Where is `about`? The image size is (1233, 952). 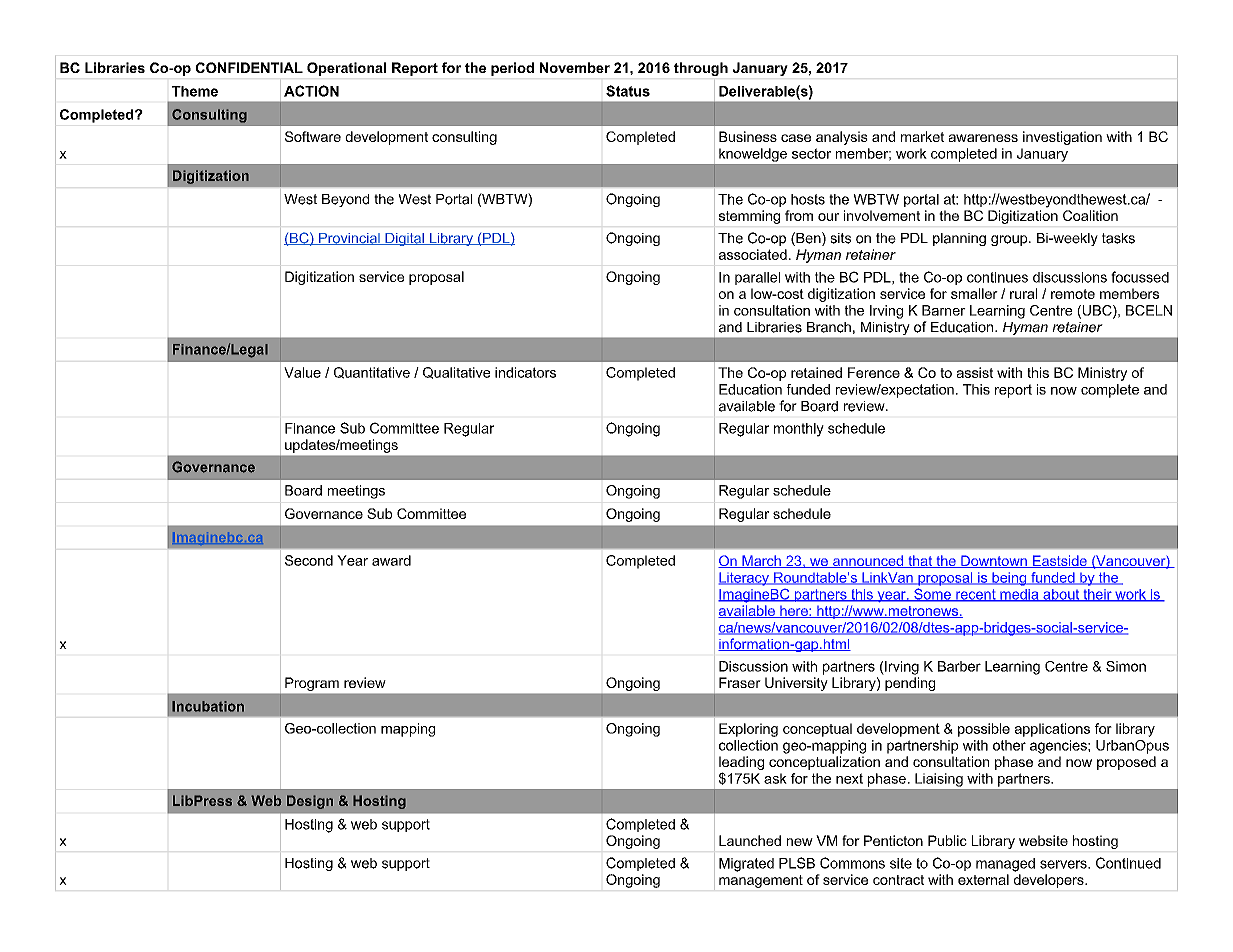
about is located at coordinates (1061, 595).
